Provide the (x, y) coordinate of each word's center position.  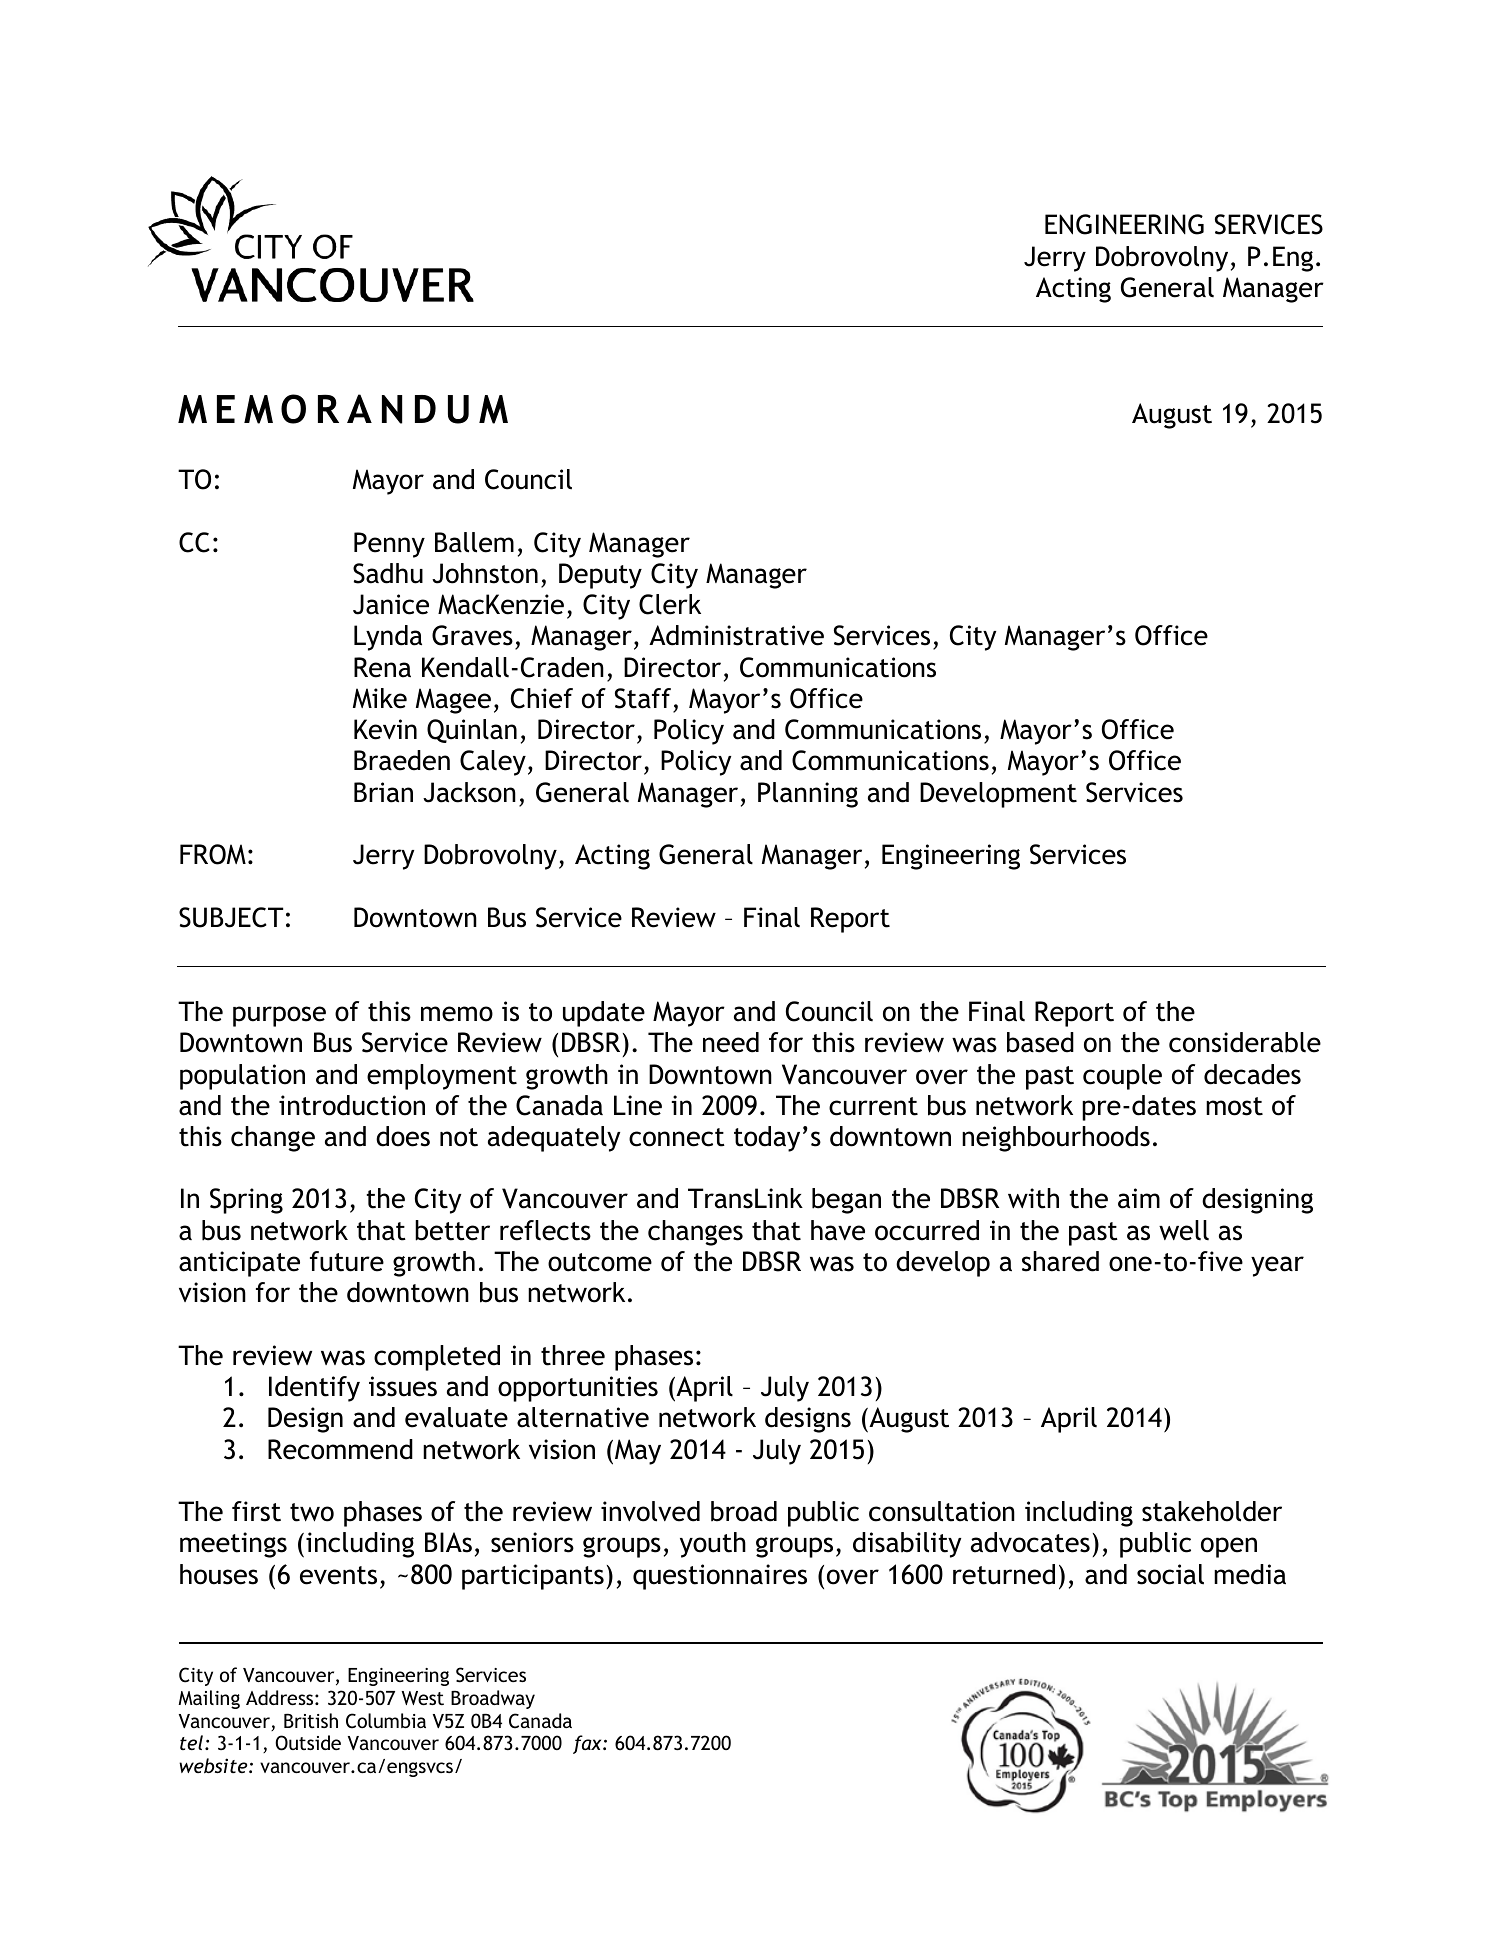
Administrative (736, 635)
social (1170, 1574)
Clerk (670, 604)
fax (588, 1744)
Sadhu (388, 573)
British (311, 1720)
